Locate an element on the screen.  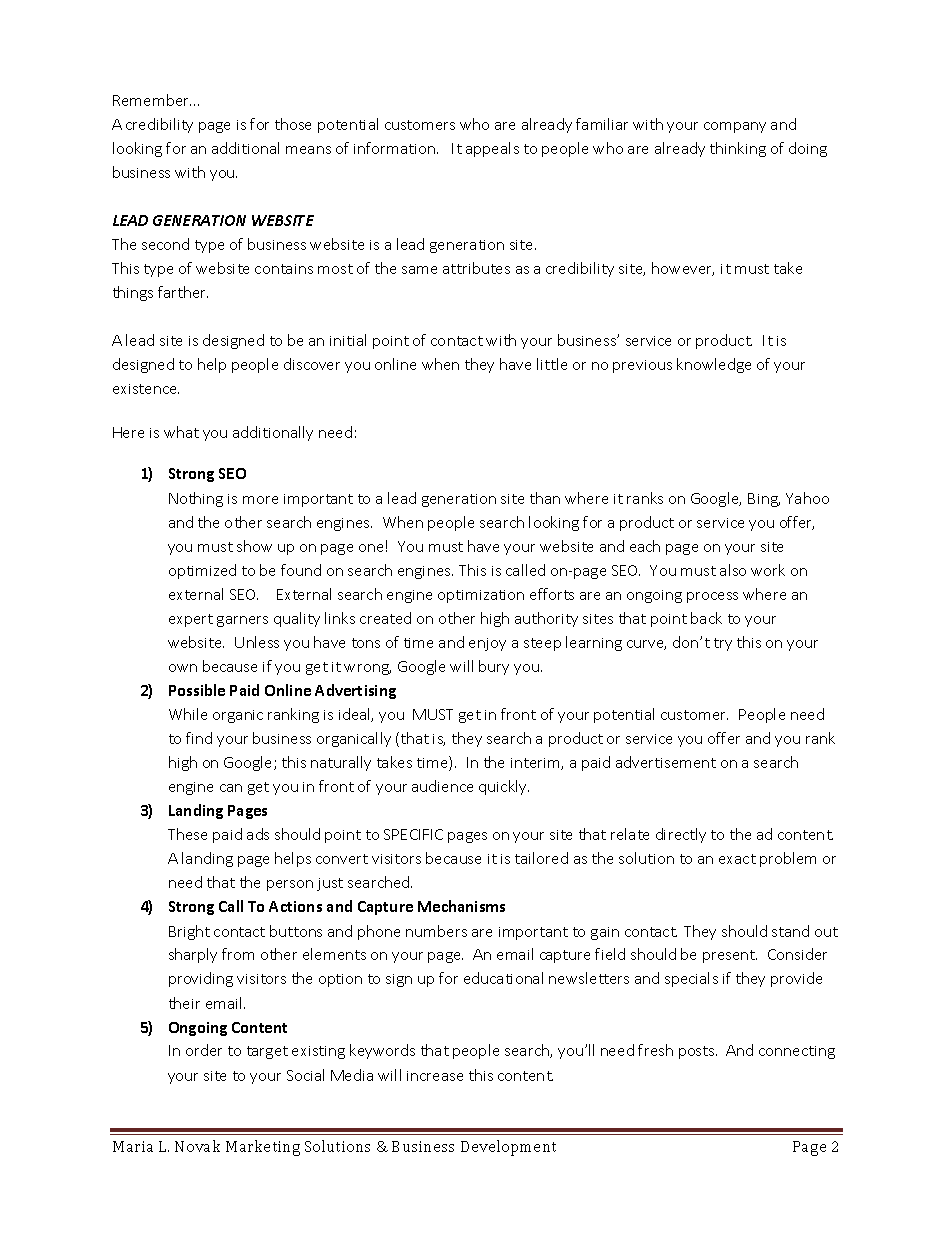
company is located at coordinates (735, 127).
